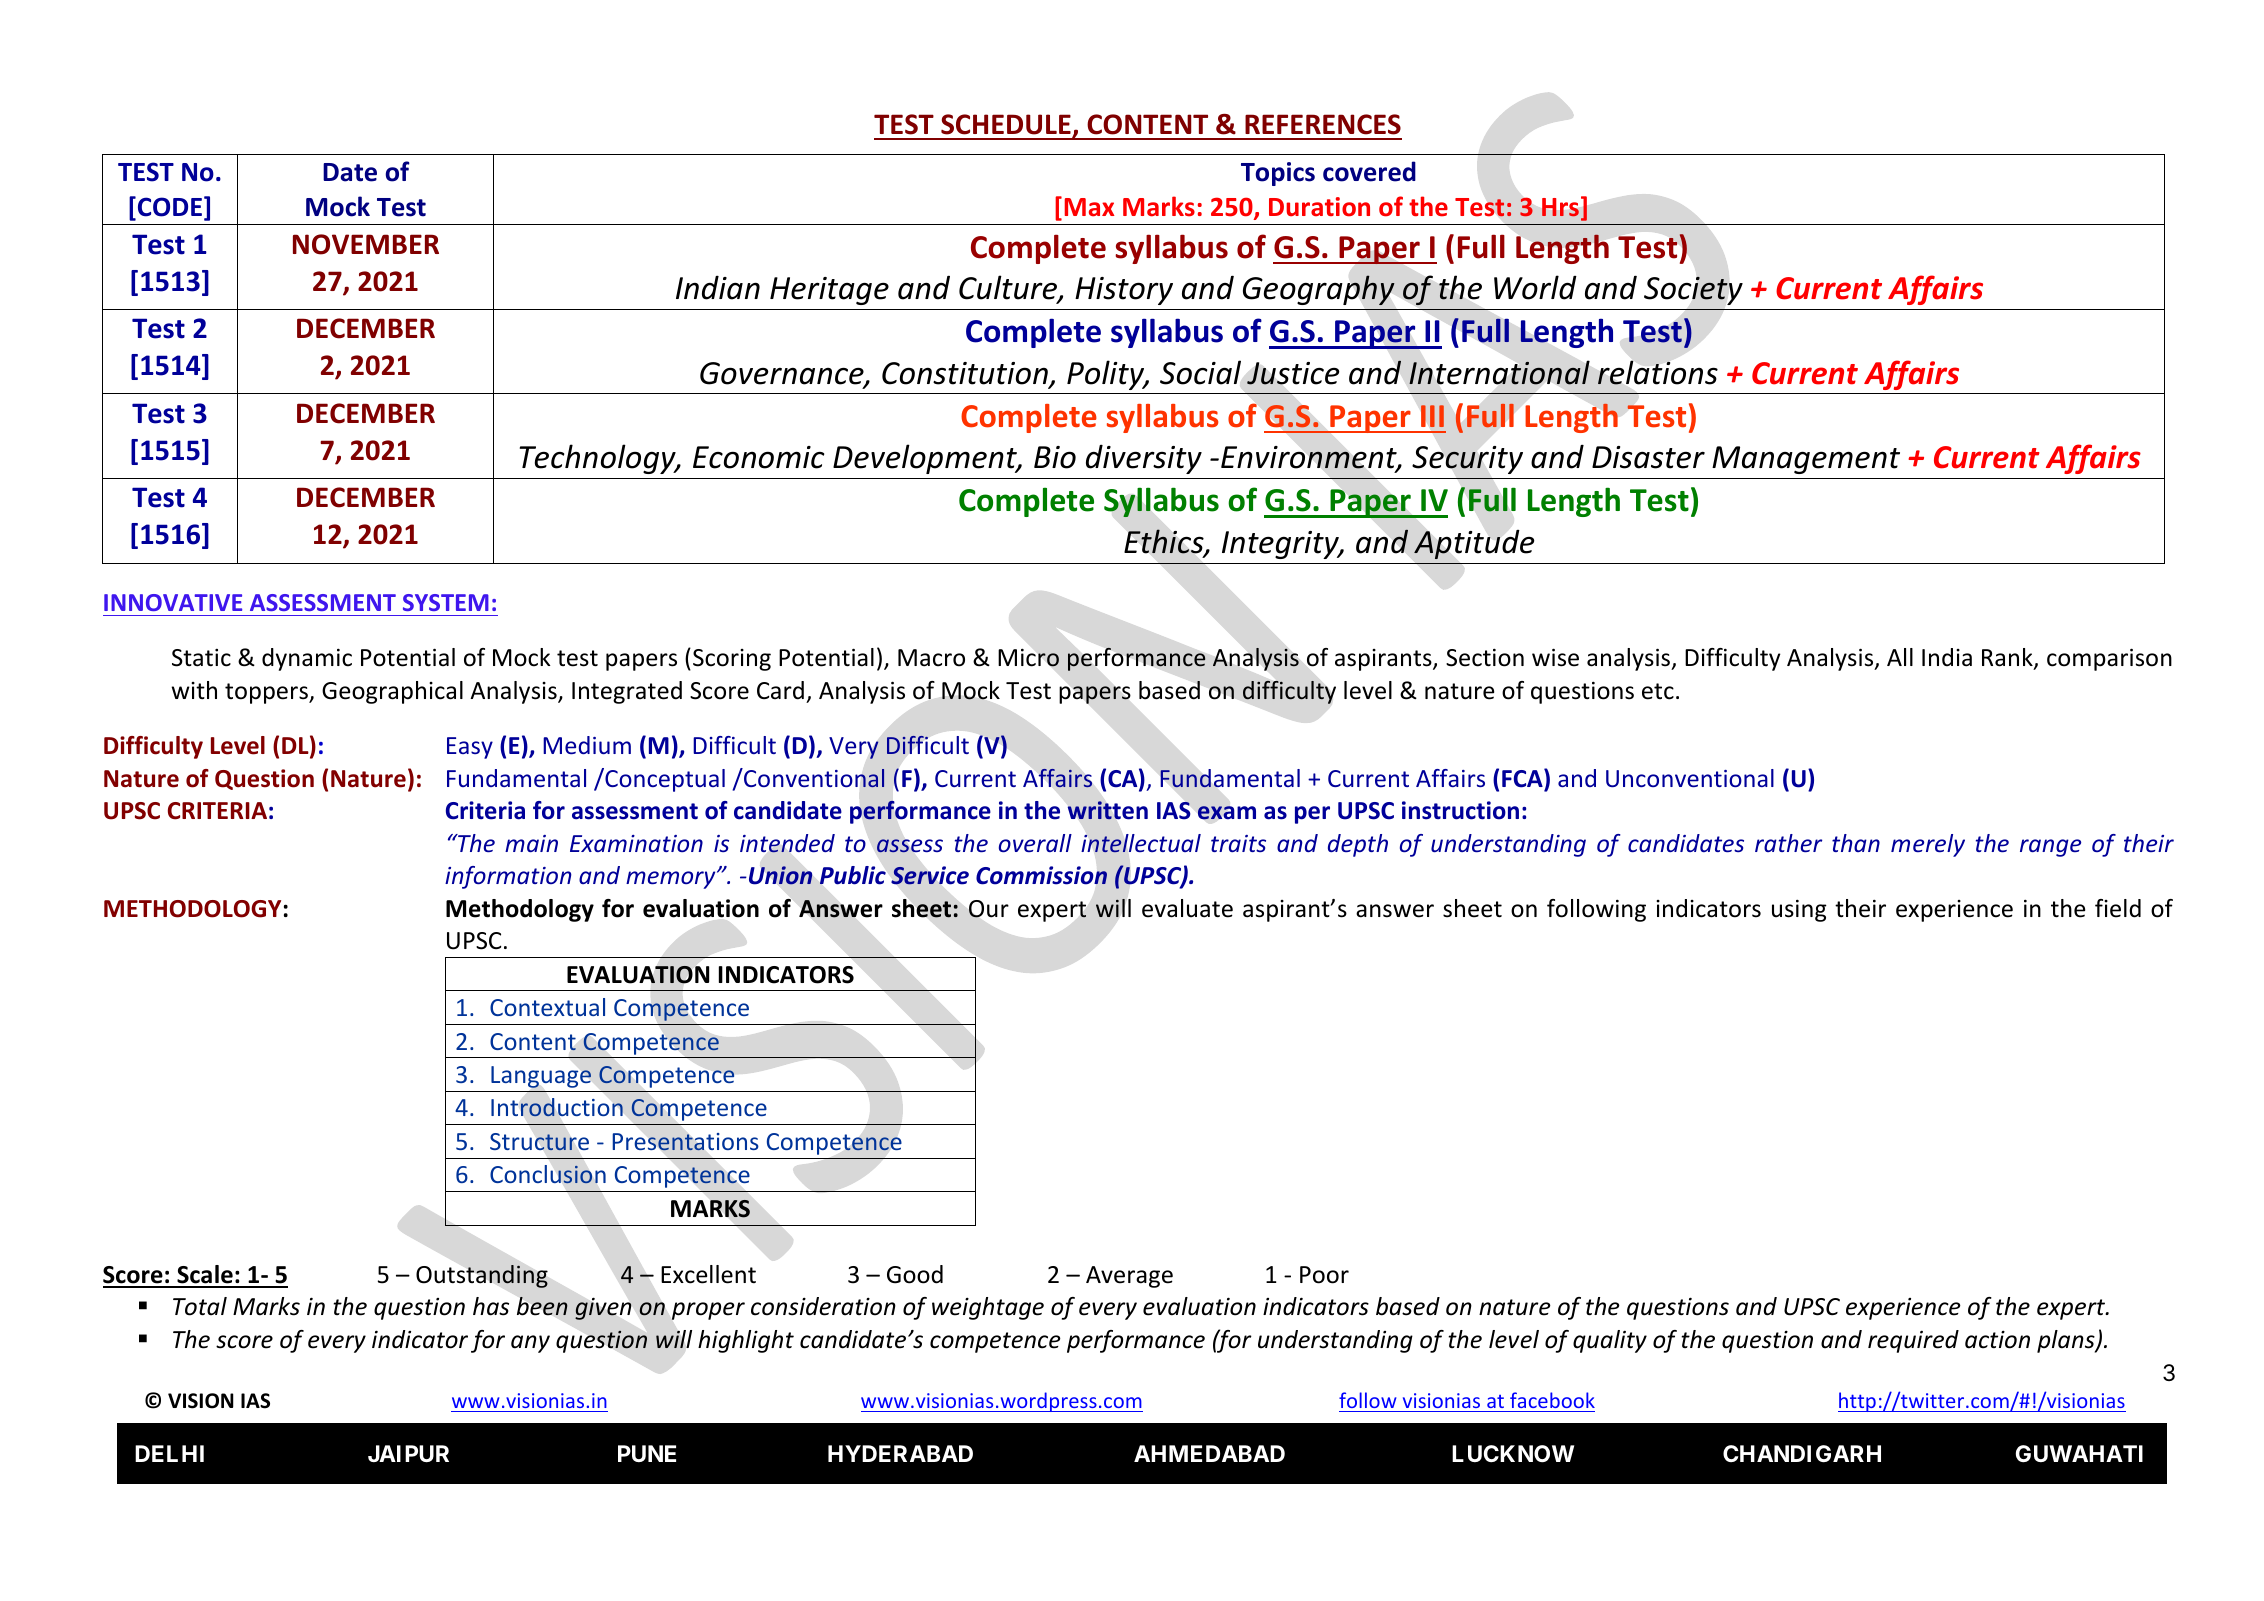  Describe the element at coordinates (1856, 843) in the screenshot. I see `than` at that location.
